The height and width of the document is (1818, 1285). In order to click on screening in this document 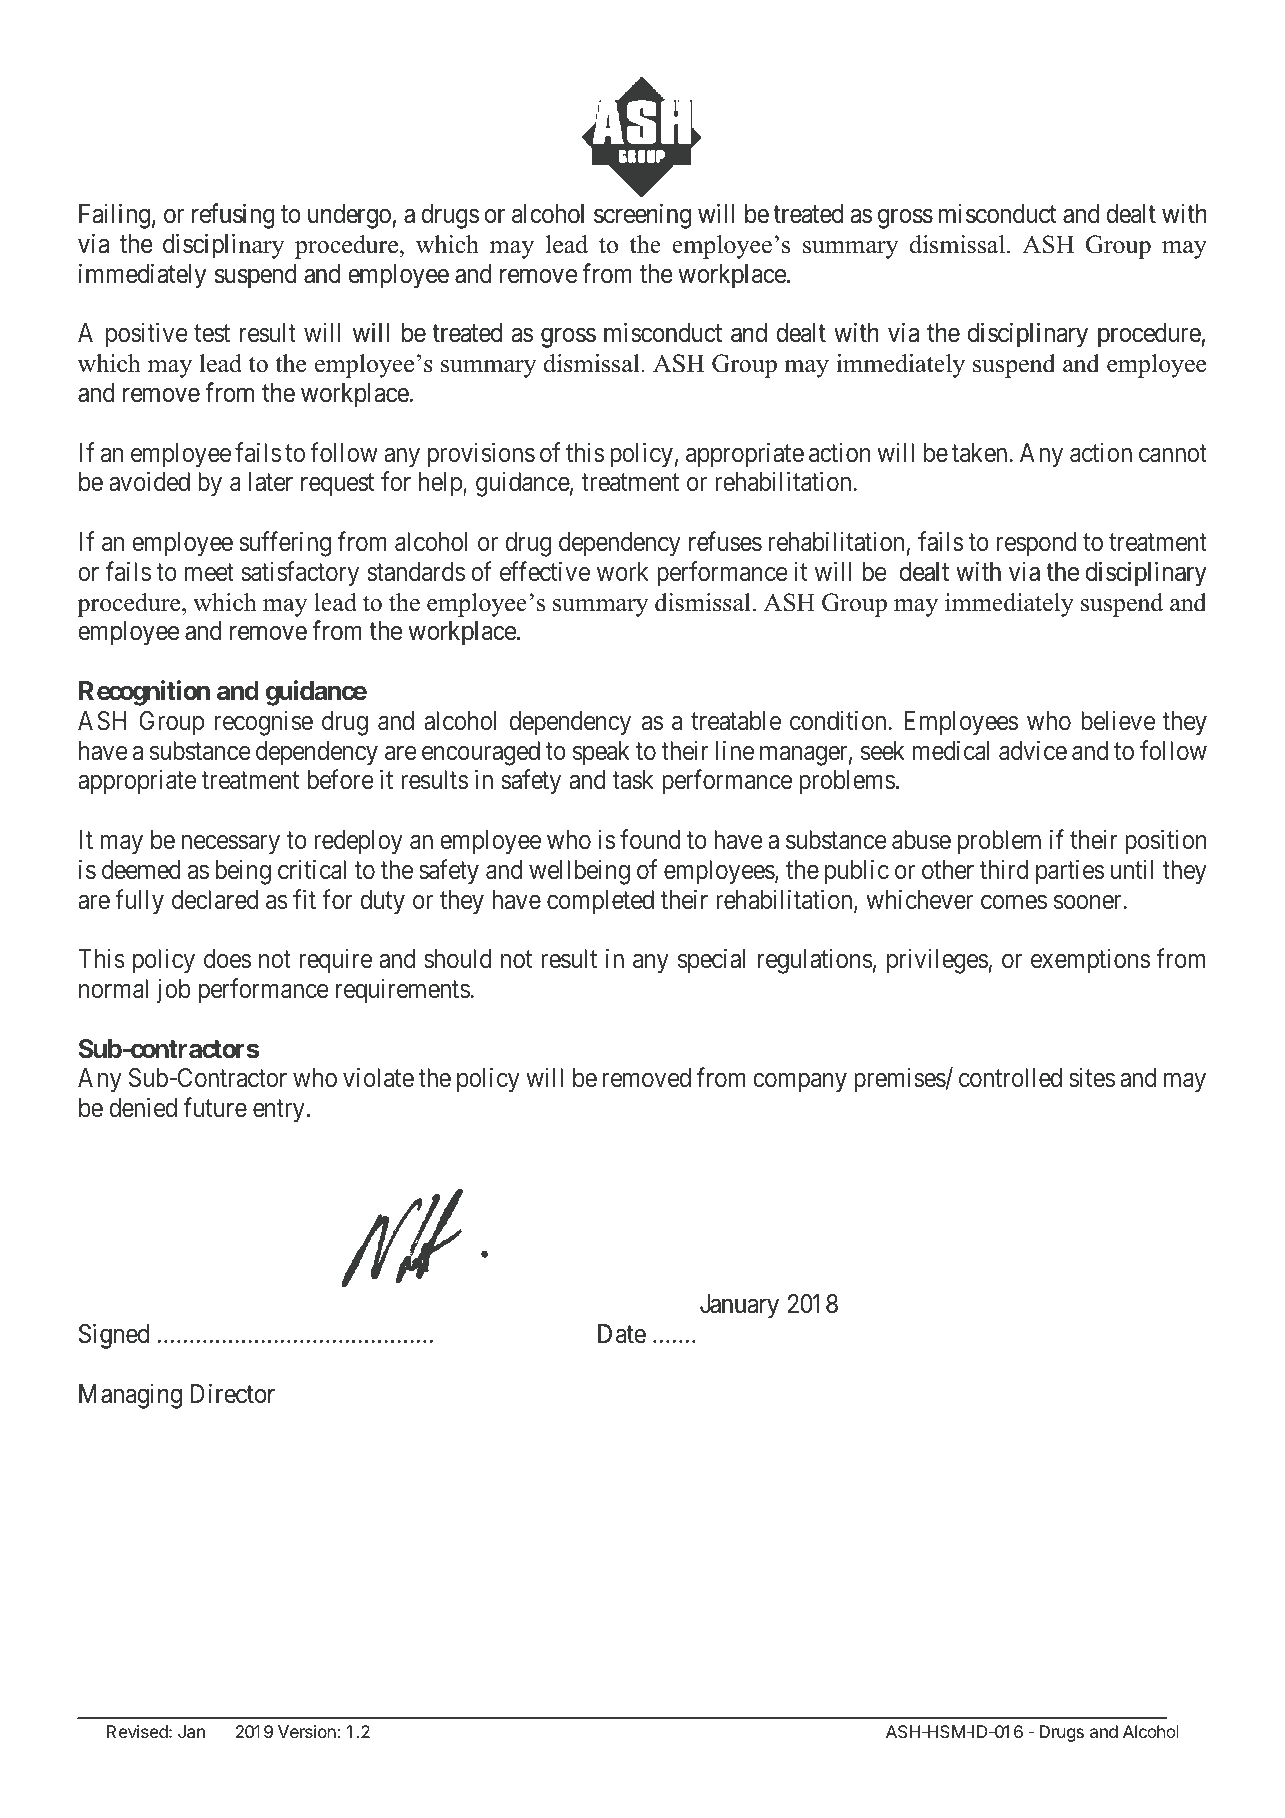, I will do `click(642, 216)`.
